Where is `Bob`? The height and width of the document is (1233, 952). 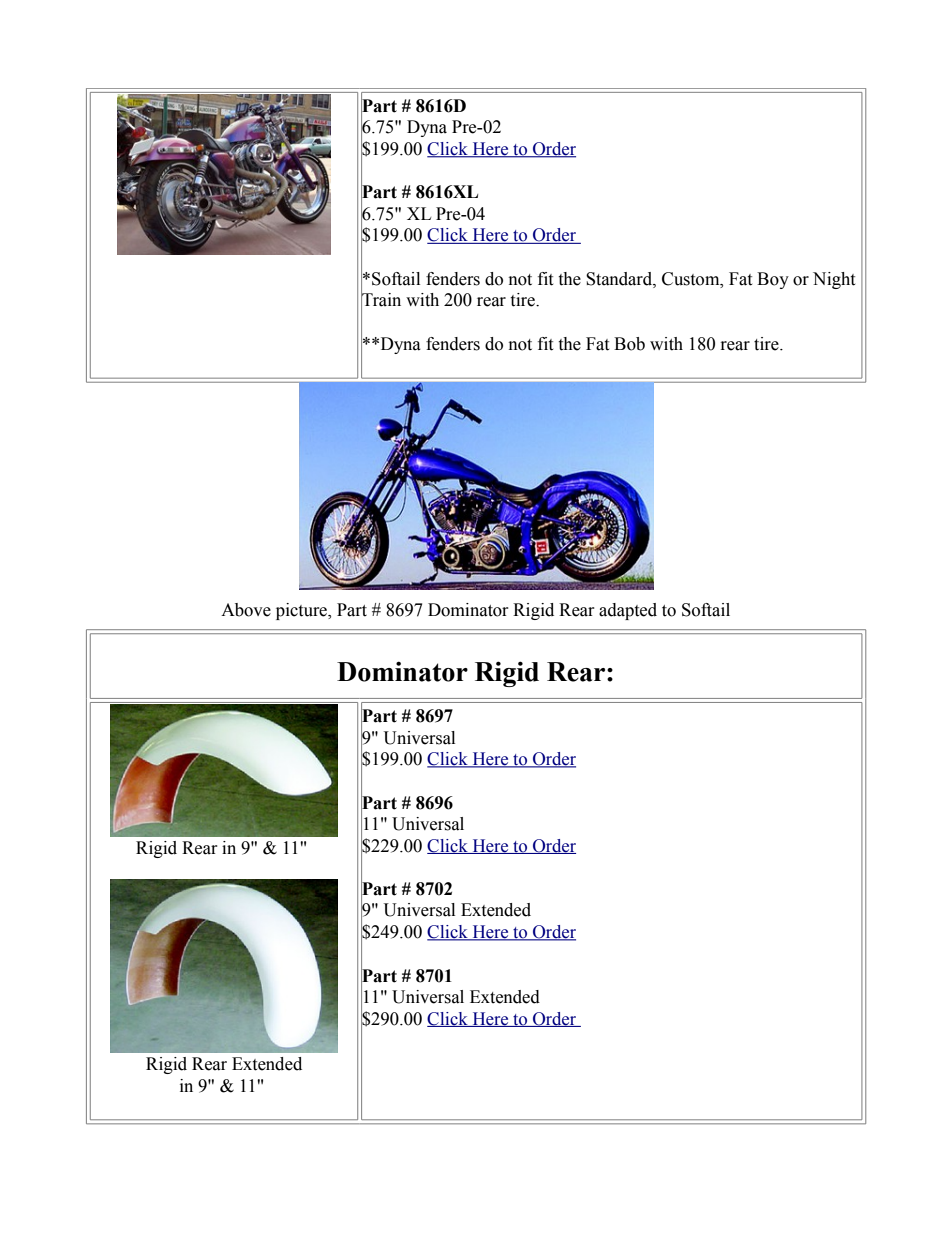 Bob is located at coordinates (629, 344).
